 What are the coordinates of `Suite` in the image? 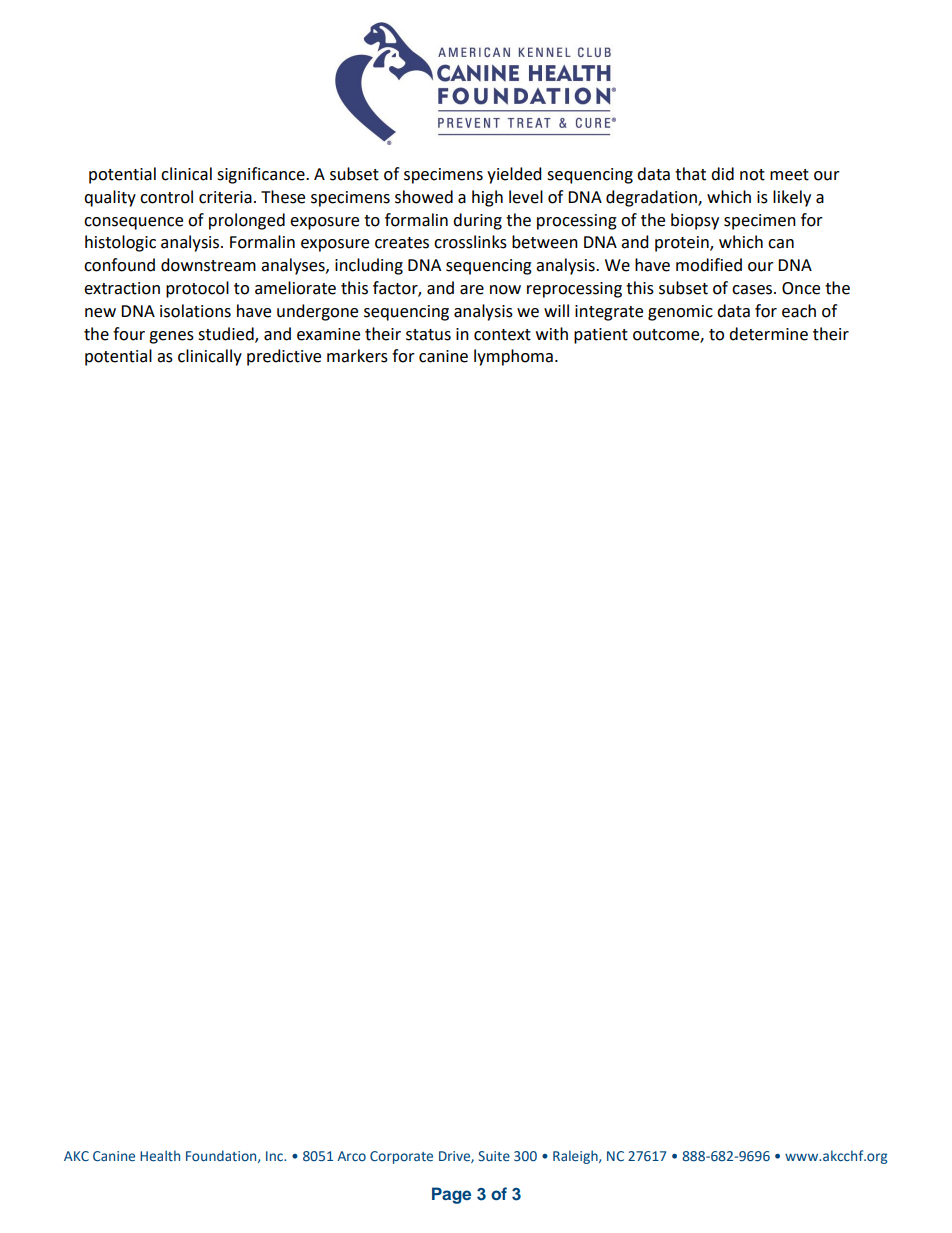 It's located at (494, 1156).
